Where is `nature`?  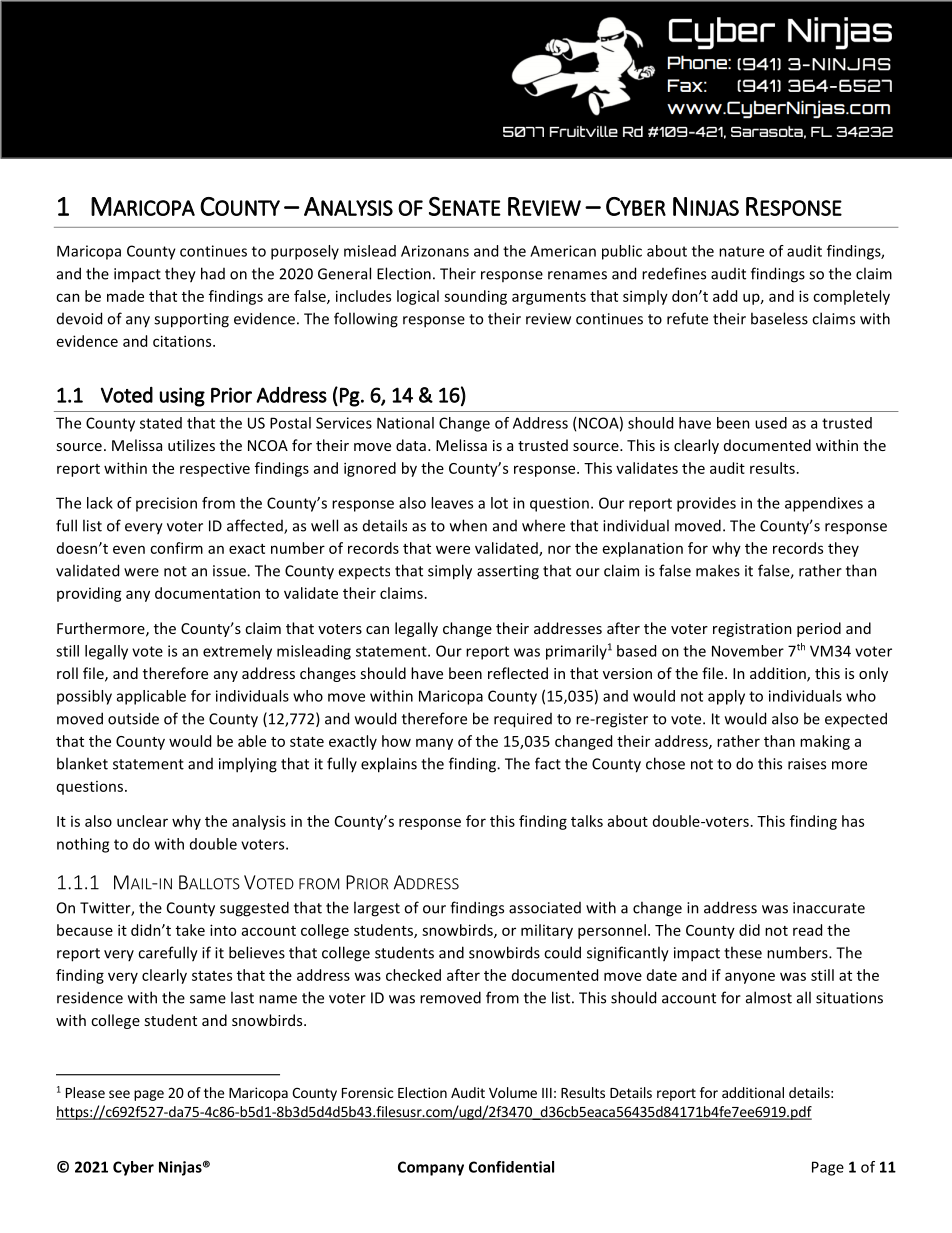 nature is located at coordinates (741, 251).
